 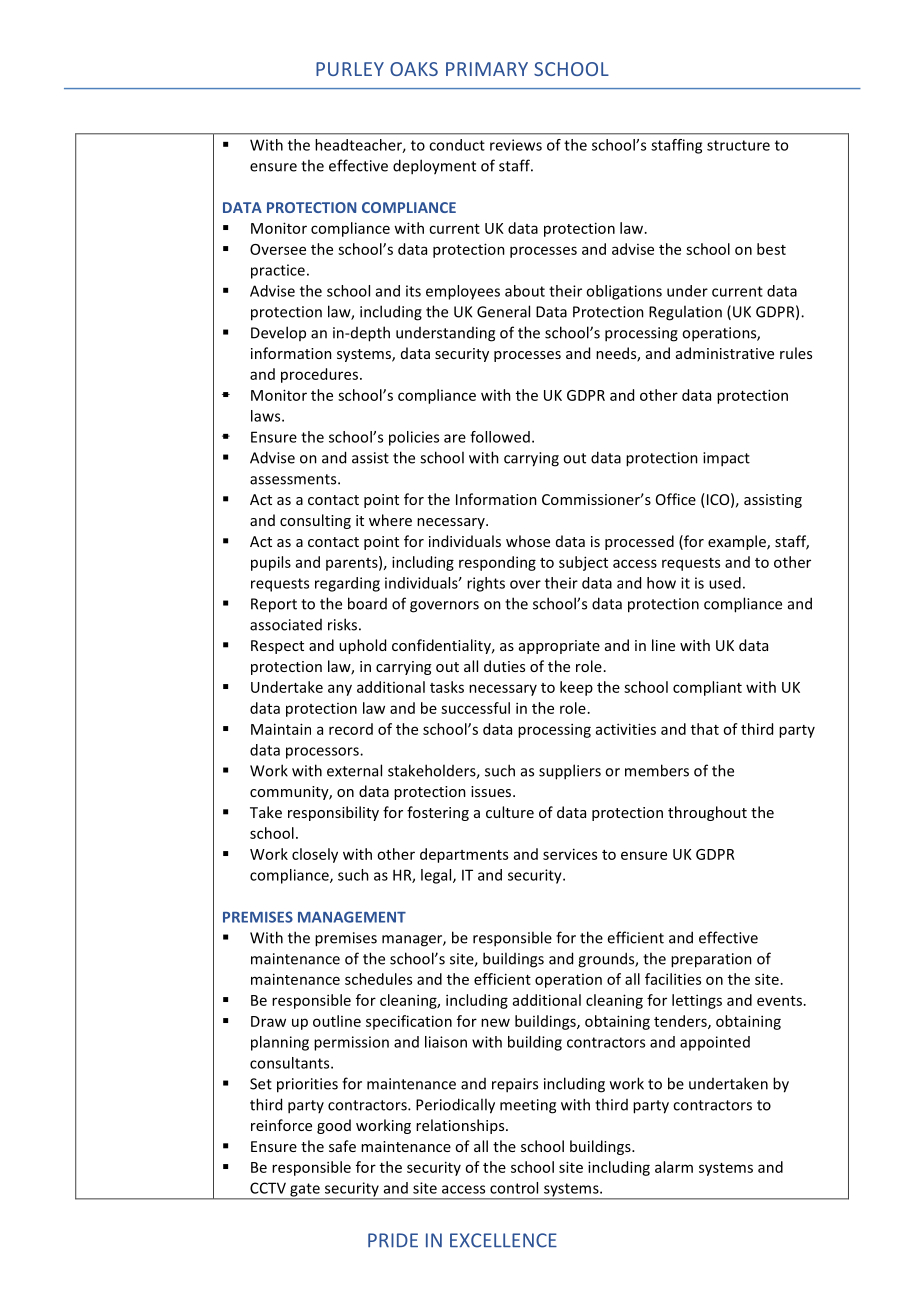 I want to click on followed, so click(x=500, y=437).
